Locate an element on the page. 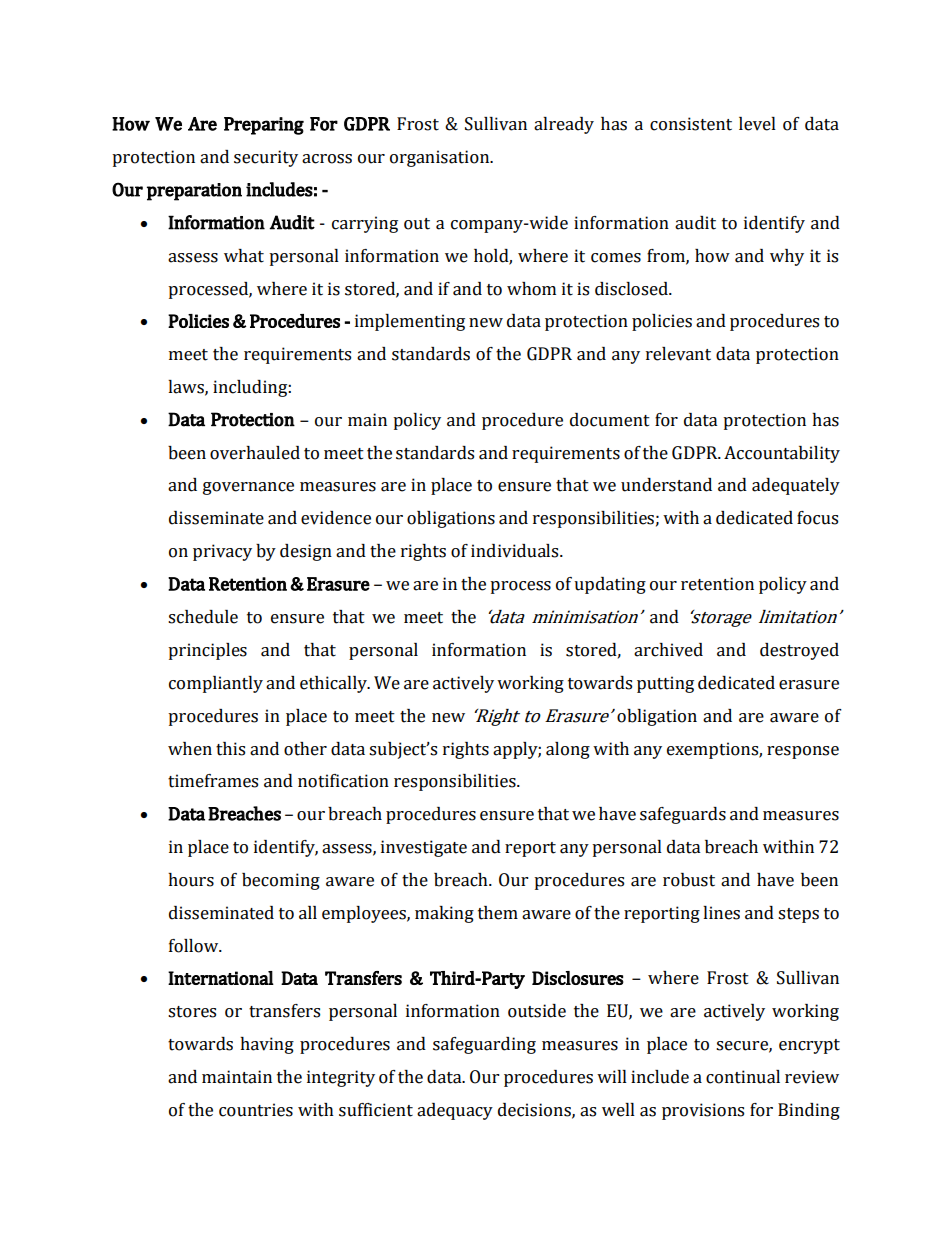 This page has width=952, height=1233. them is located at coordinates (498, 913).
